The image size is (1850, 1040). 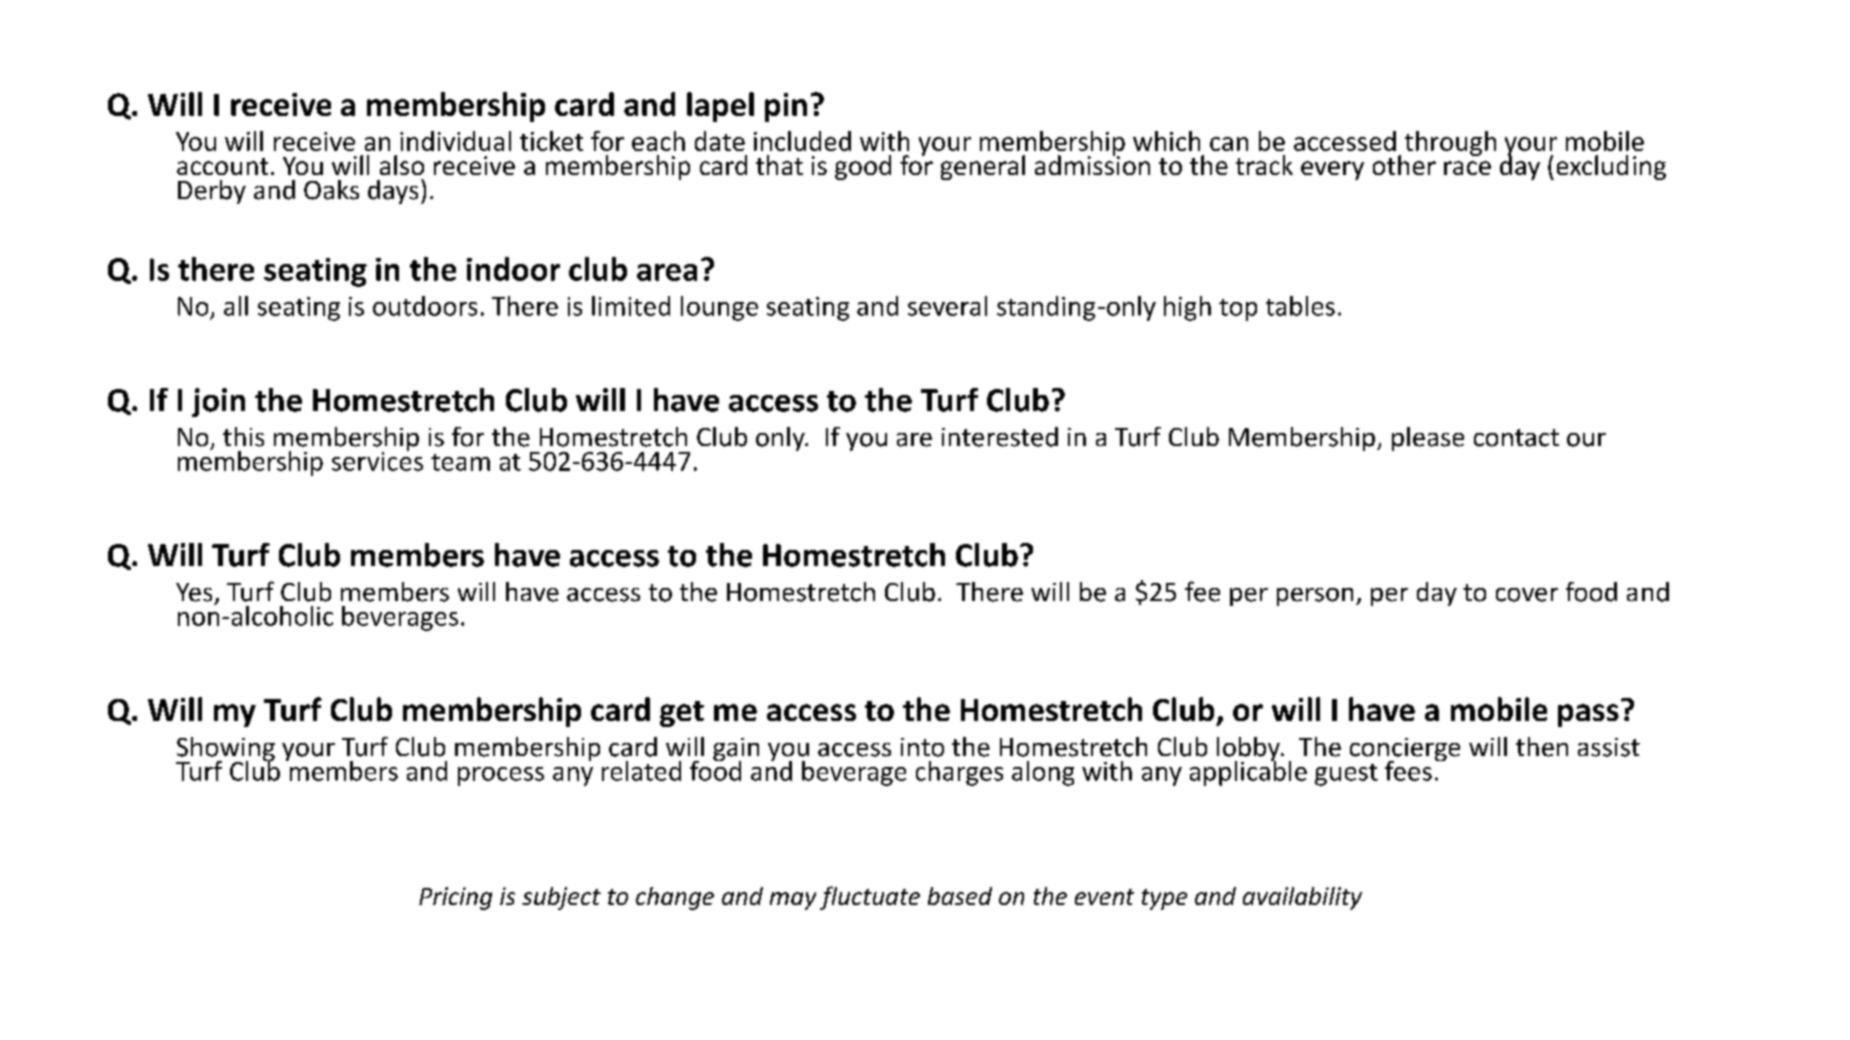 What do you see at coordinates (922, 747) in the image?
I see `into` at bounding box center [922, 747].
